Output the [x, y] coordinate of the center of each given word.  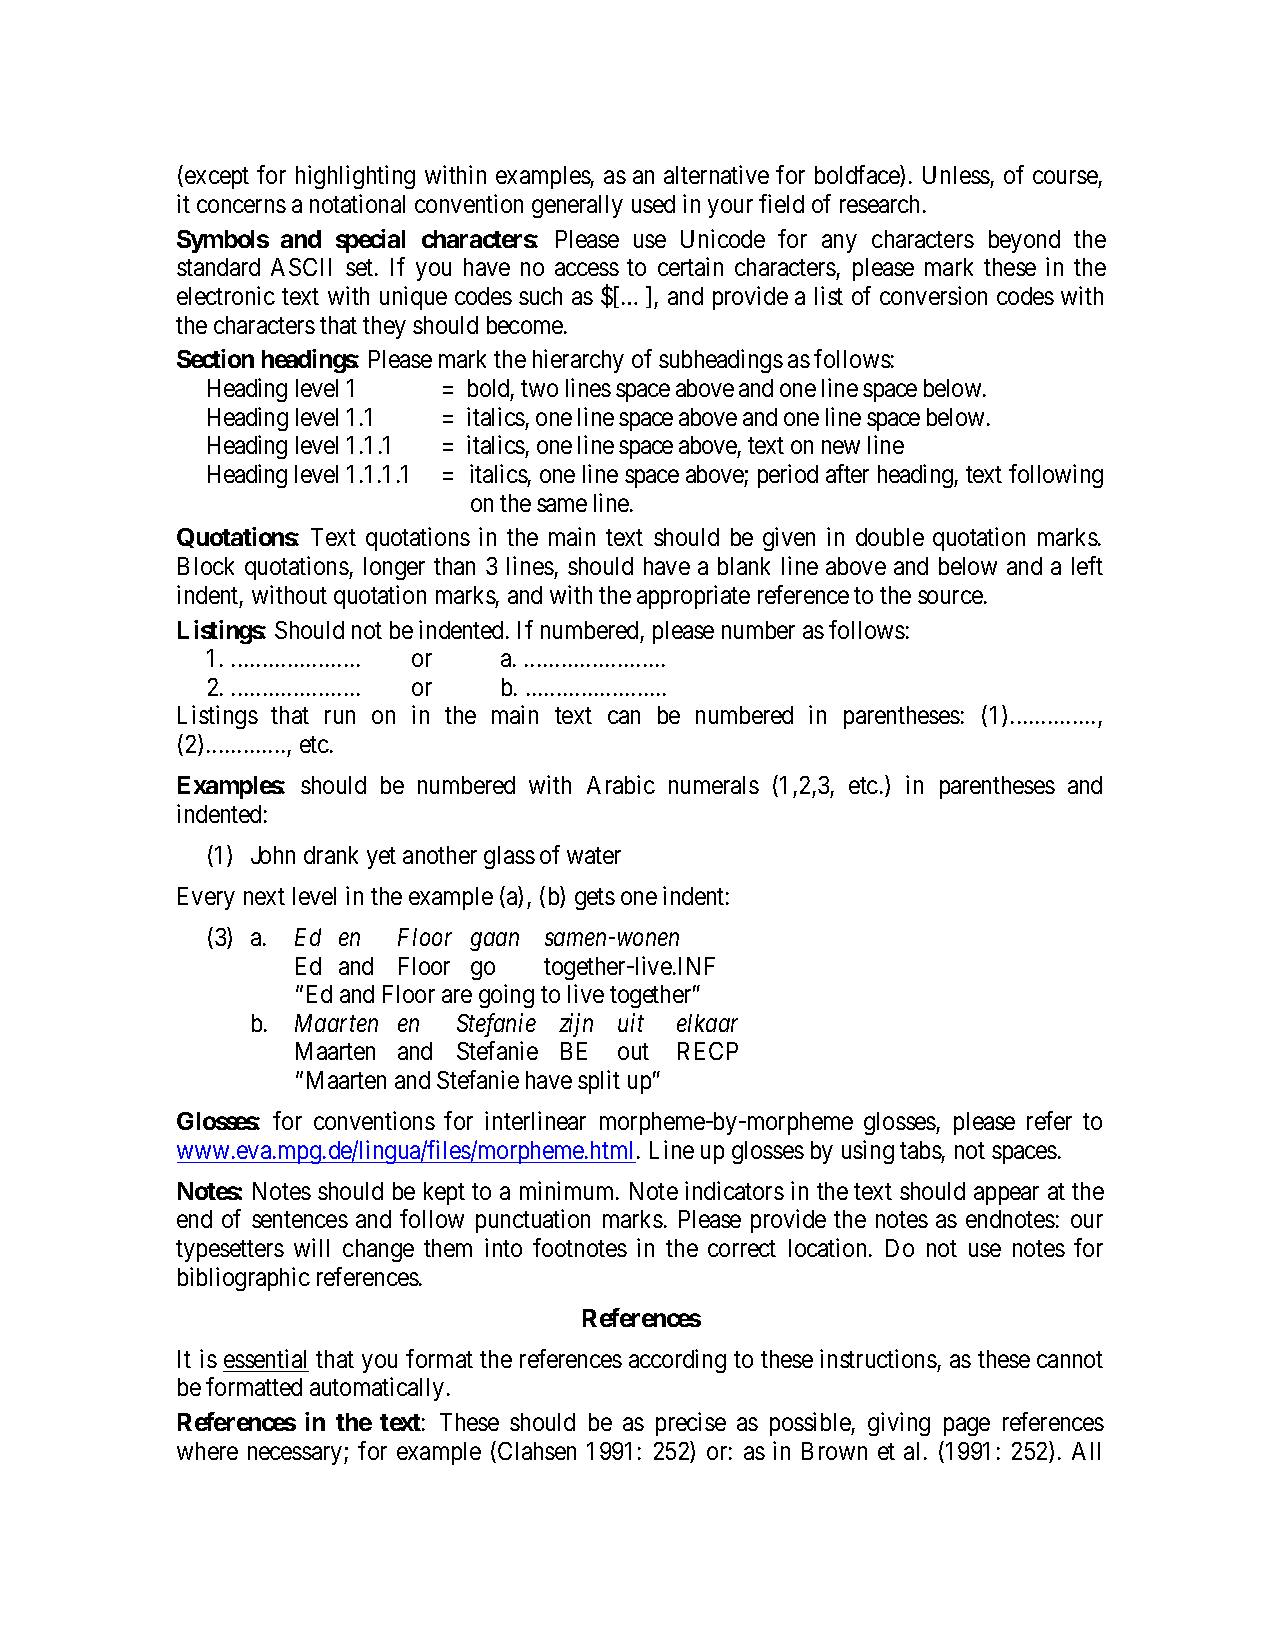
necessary [296, 1455]
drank [331, 855]
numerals [714, 785]
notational [357, 203]
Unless [957, 177]
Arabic [621, 784]
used [653, 204]
